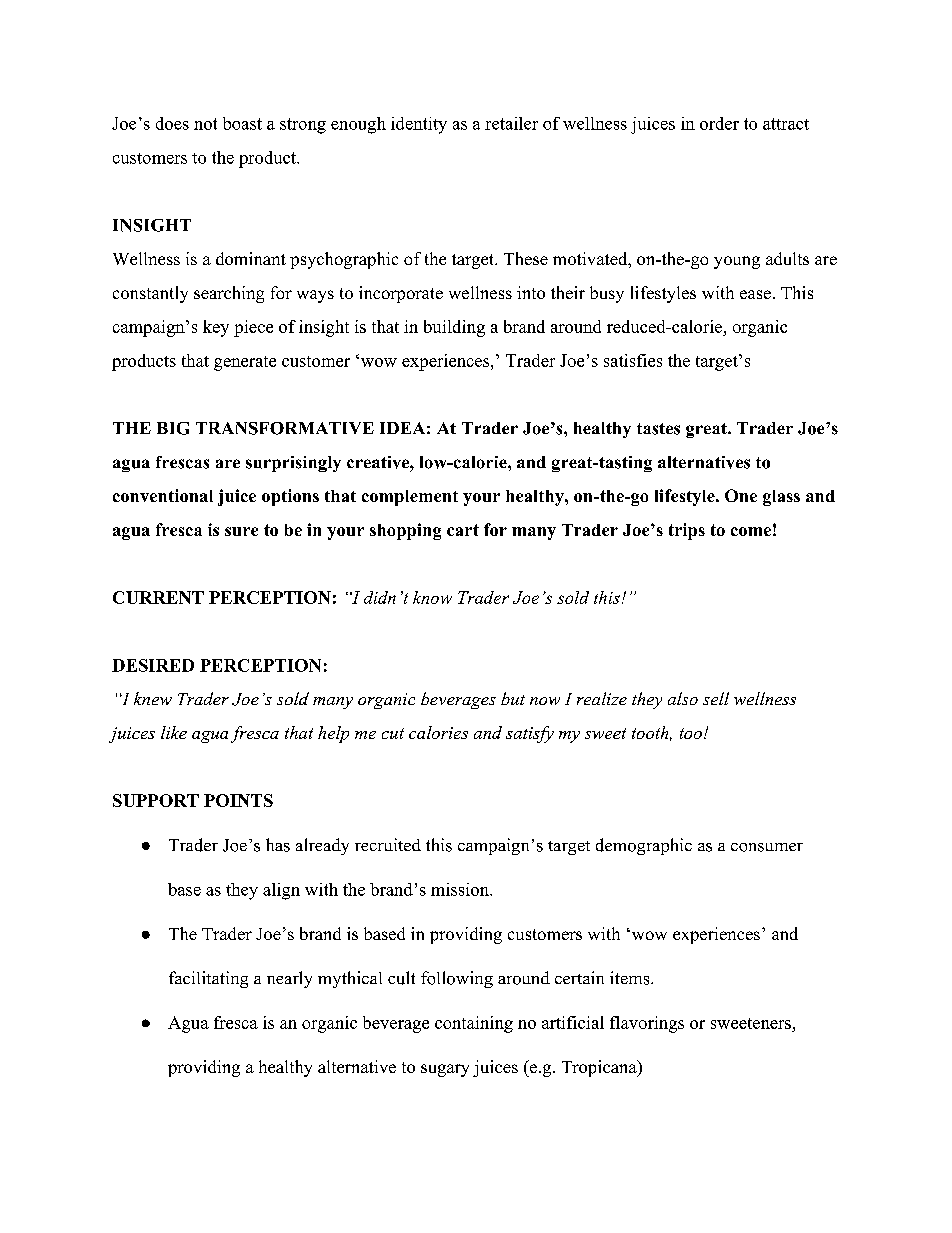 The width and height of the screenshot is (952, 1233). I want to click on boast, so click(242, 123).
